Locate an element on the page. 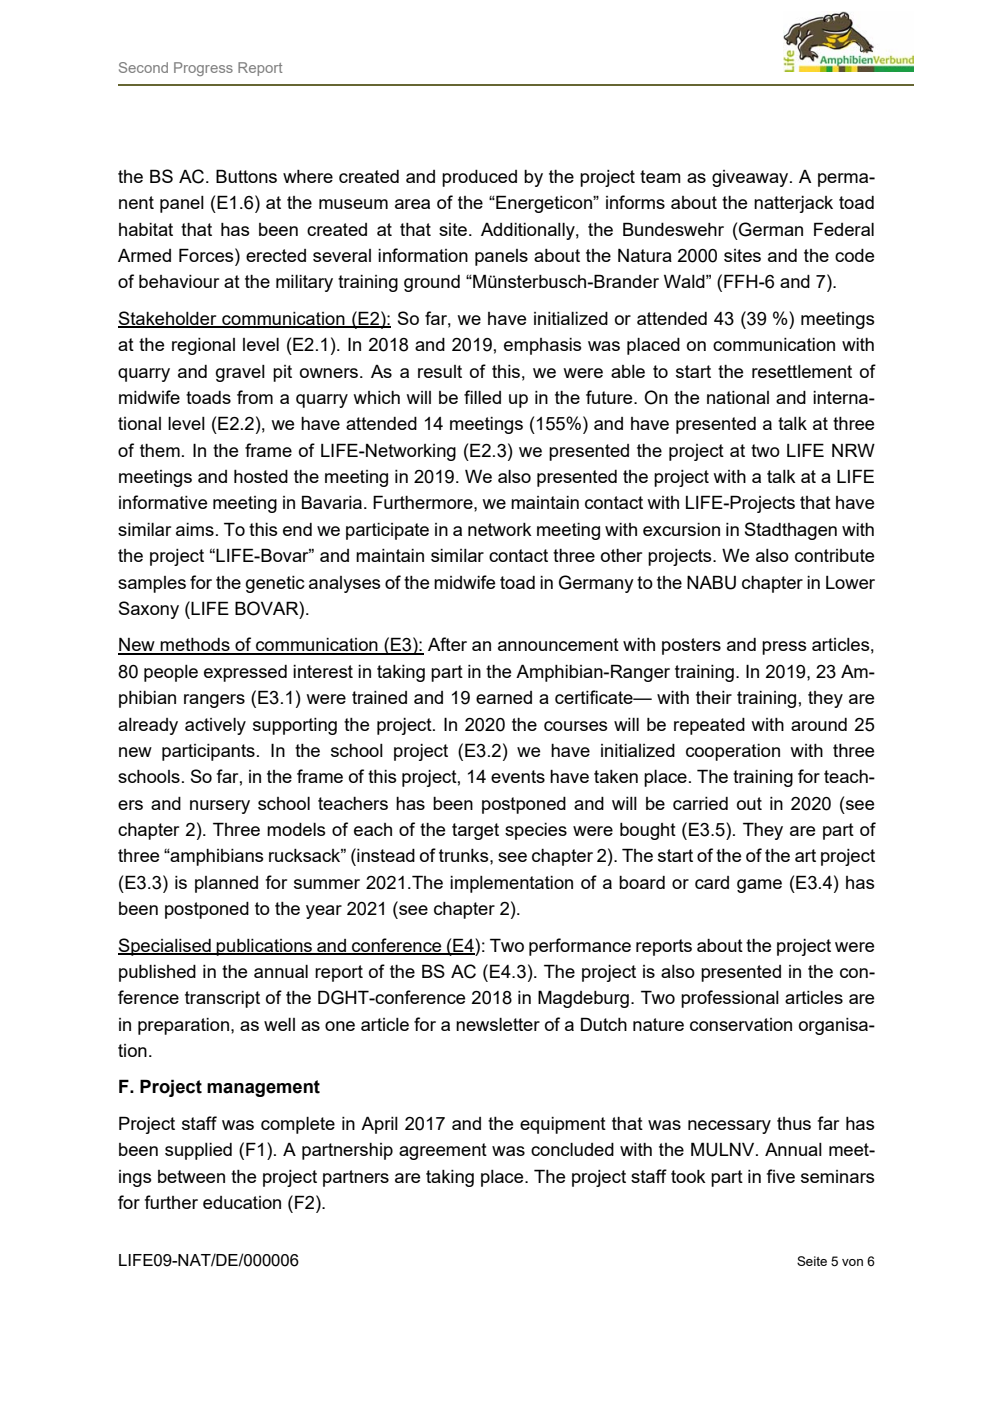 The image size is (993, 1405). planned is located at coordinates (226, 884).
